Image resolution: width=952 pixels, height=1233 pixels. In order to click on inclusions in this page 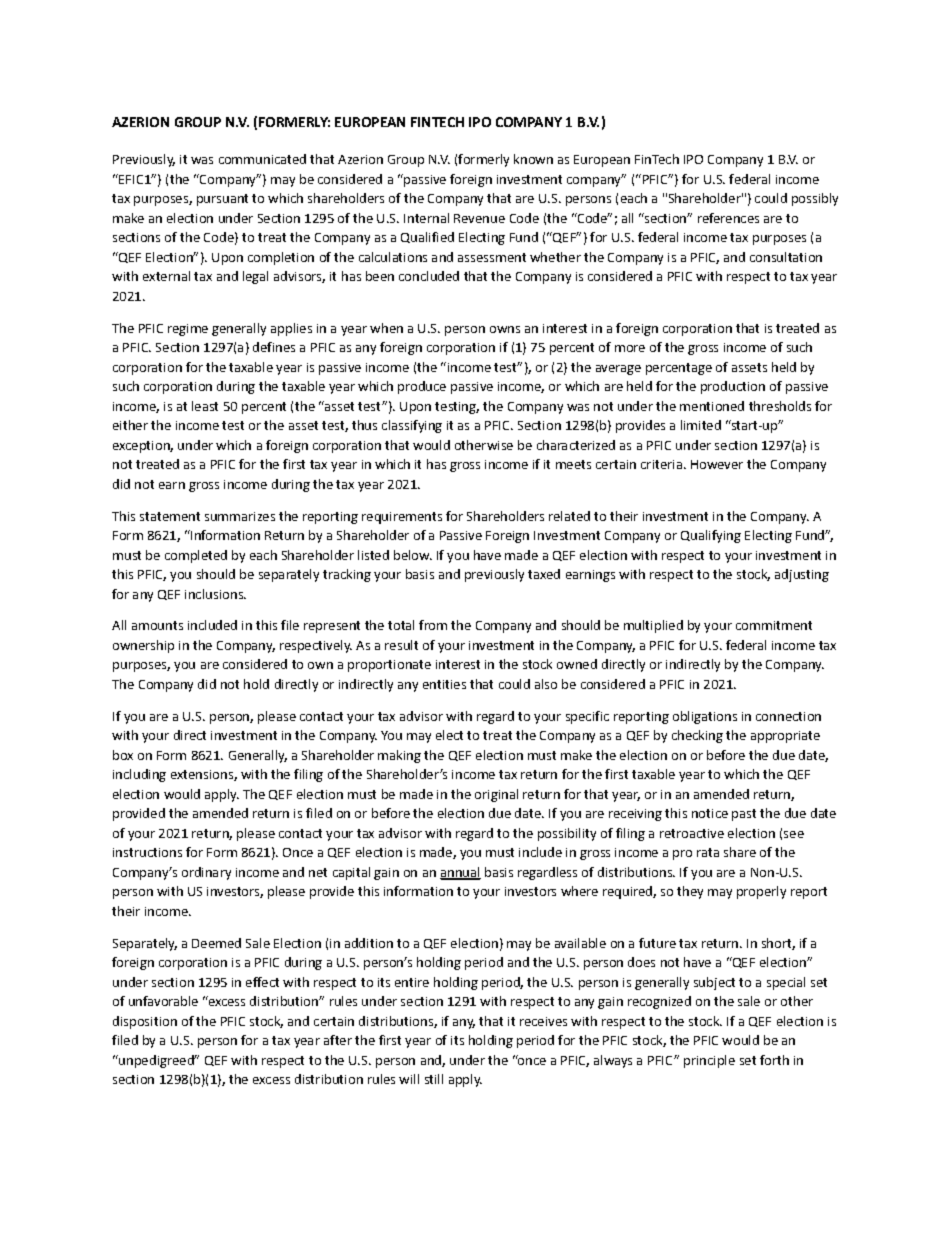, I will do `click(215, 594)`.
